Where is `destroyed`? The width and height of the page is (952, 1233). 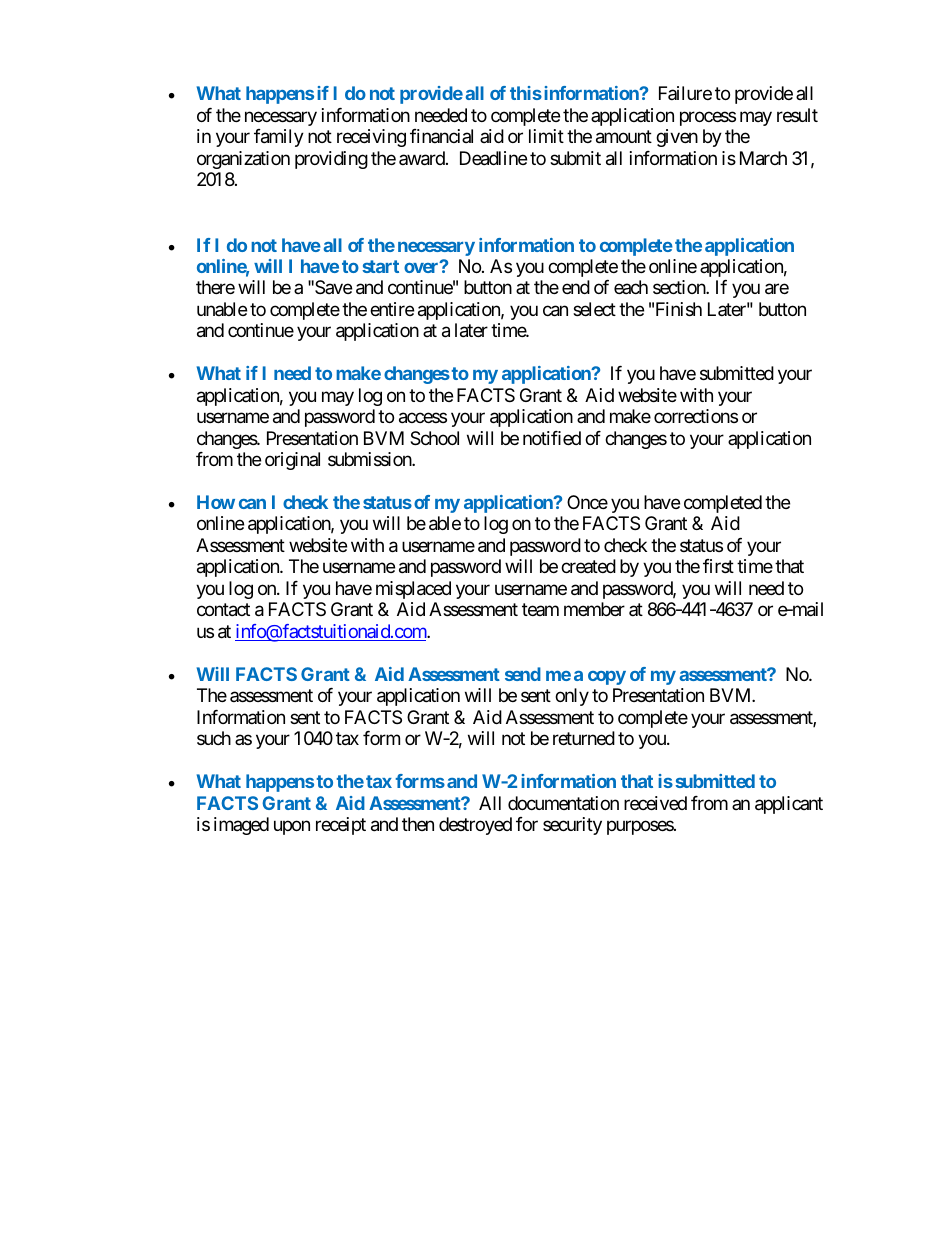 destroyed is located at coordinates (475, 826).
